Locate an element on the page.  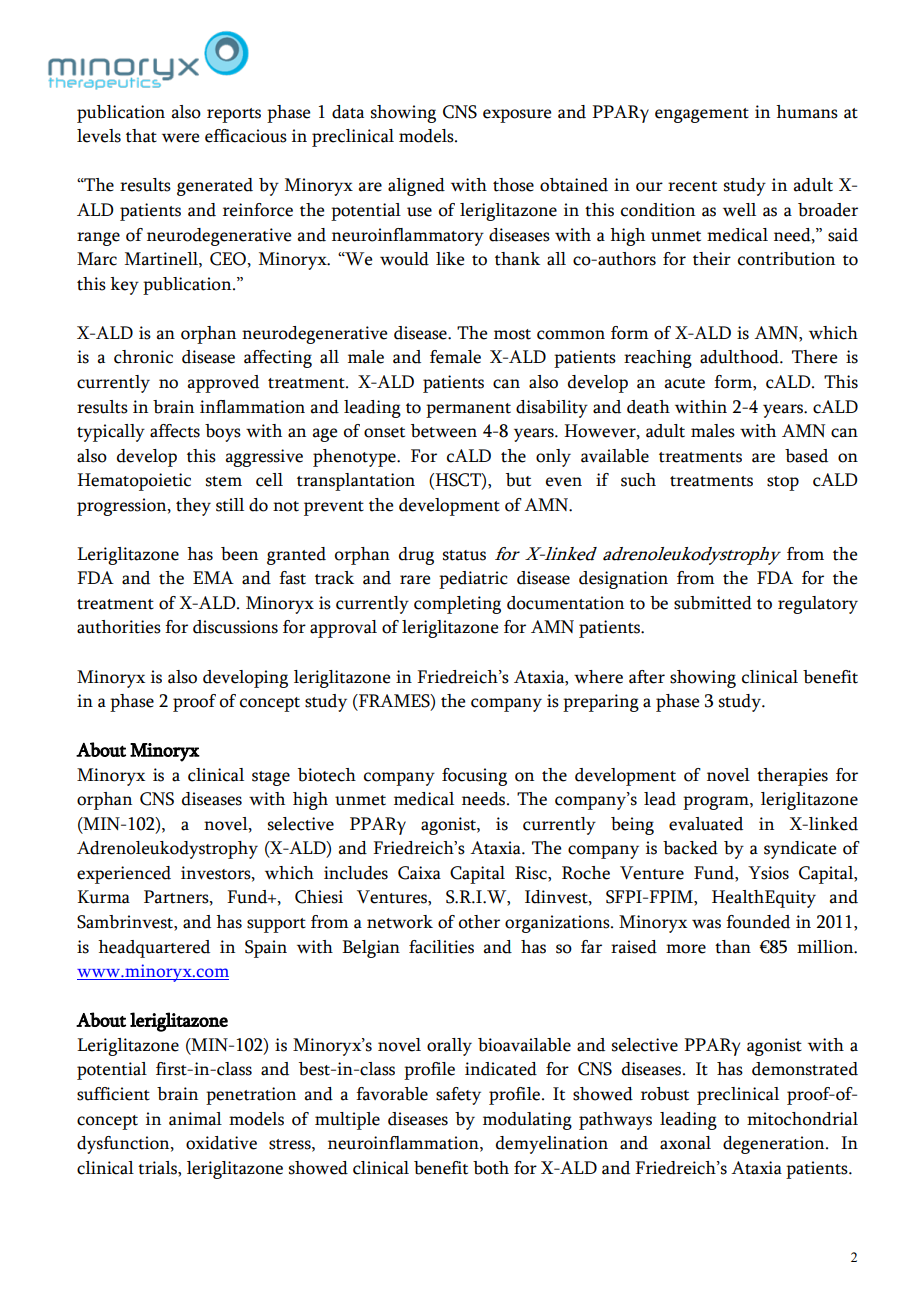
status is located at coordinates (464, 555).
